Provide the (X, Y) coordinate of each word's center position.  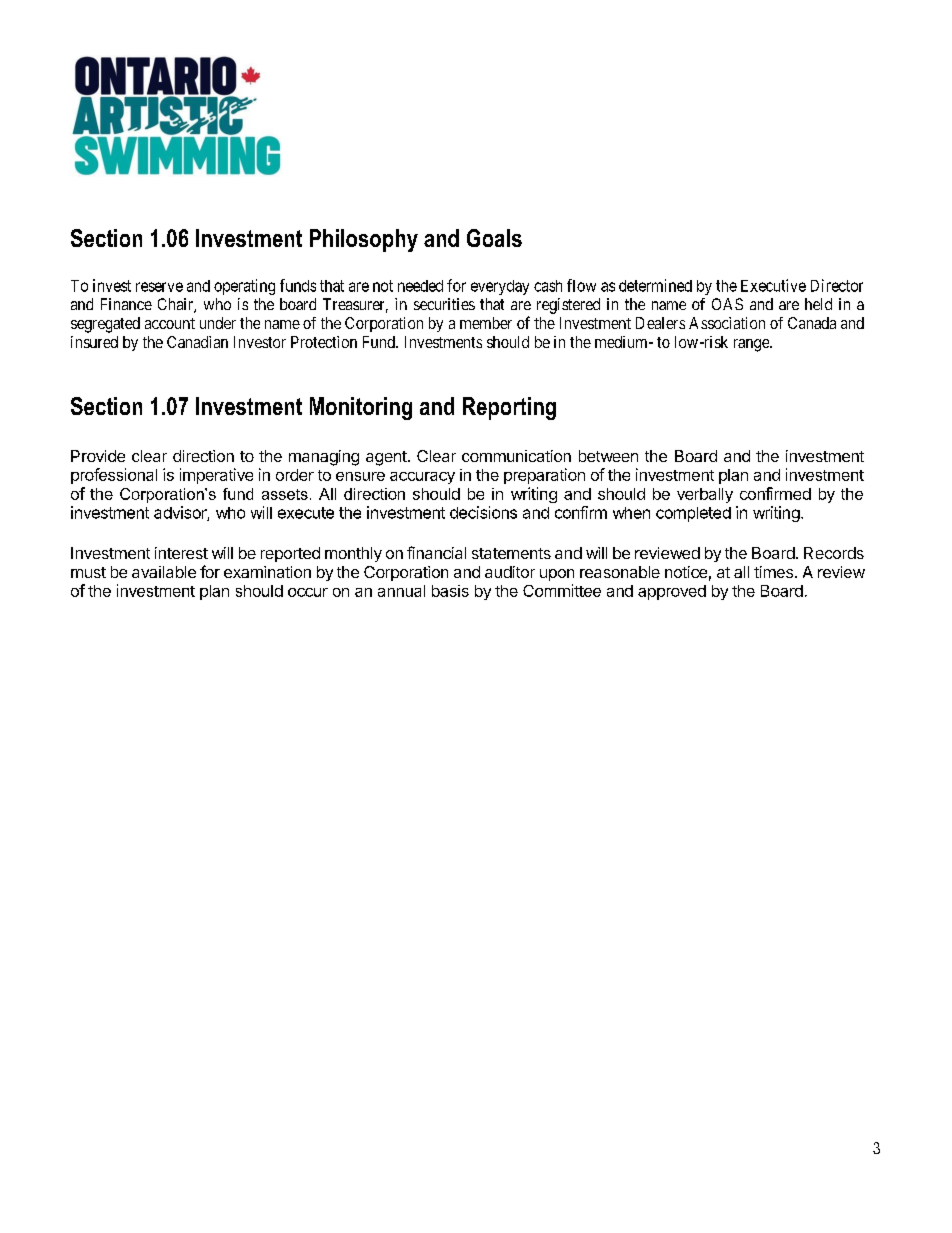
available (164, 572)
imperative (216, 476)
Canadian (197, 342)
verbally (705, 495)
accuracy (422, 478)
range (752, 345)
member (486, 323)
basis (450, 591)
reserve (159, 287)
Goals (494, 238)
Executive (773, 285)
